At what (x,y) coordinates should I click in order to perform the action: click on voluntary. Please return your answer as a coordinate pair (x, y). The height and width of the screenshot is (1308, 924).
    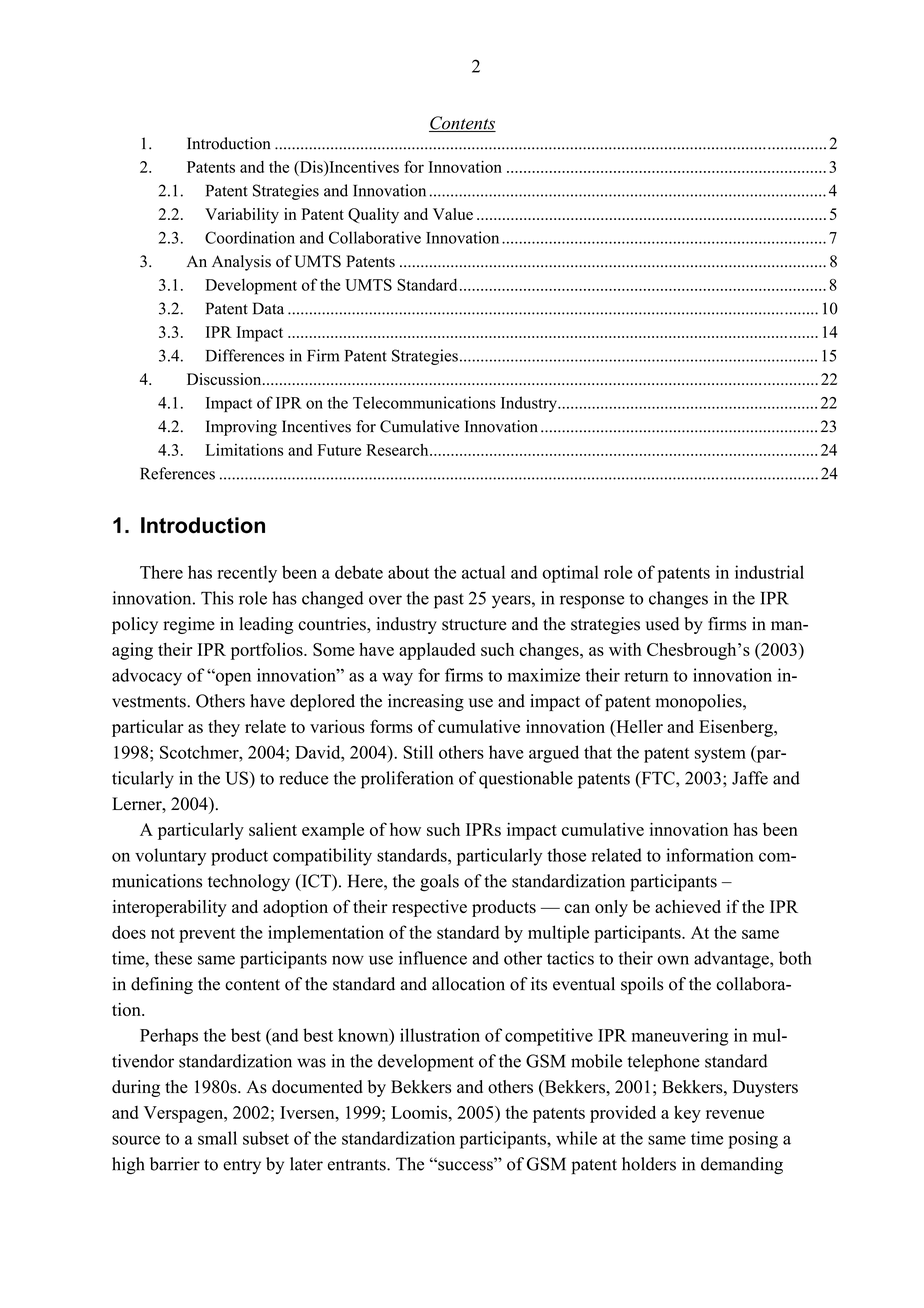
    Looking at the image, I should click on (170, 857).
